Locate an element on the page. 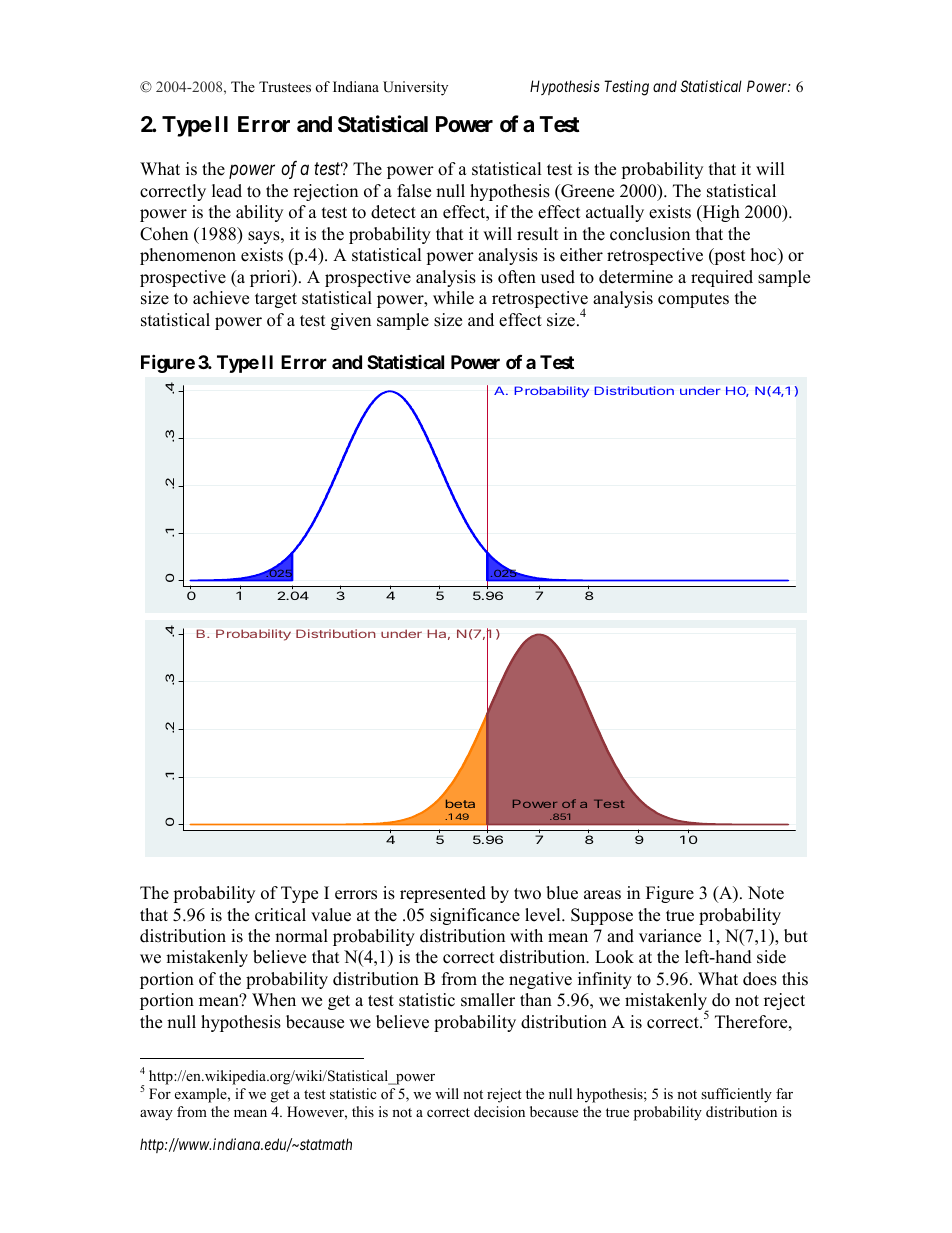  computes is located at coordinates (693, 300).
